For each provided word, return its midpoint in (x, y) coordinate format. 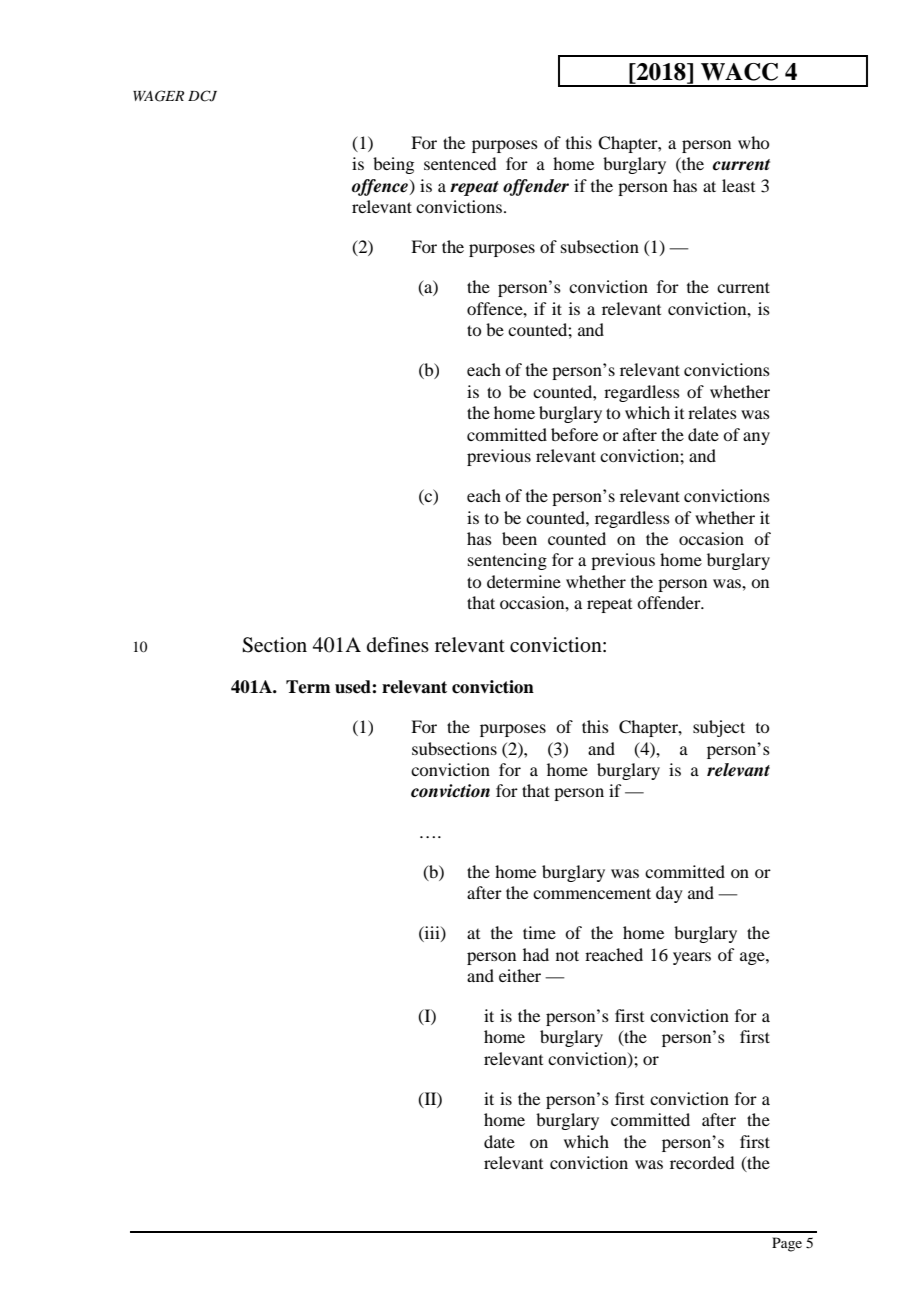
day (669, 894)
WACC (739, 72)
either (520, 975)
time (539, 932)
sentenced (460, 163)
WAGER (158, 96)
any (756, 438)
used (354, 687)
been (519, 538)
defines (398, 645)
